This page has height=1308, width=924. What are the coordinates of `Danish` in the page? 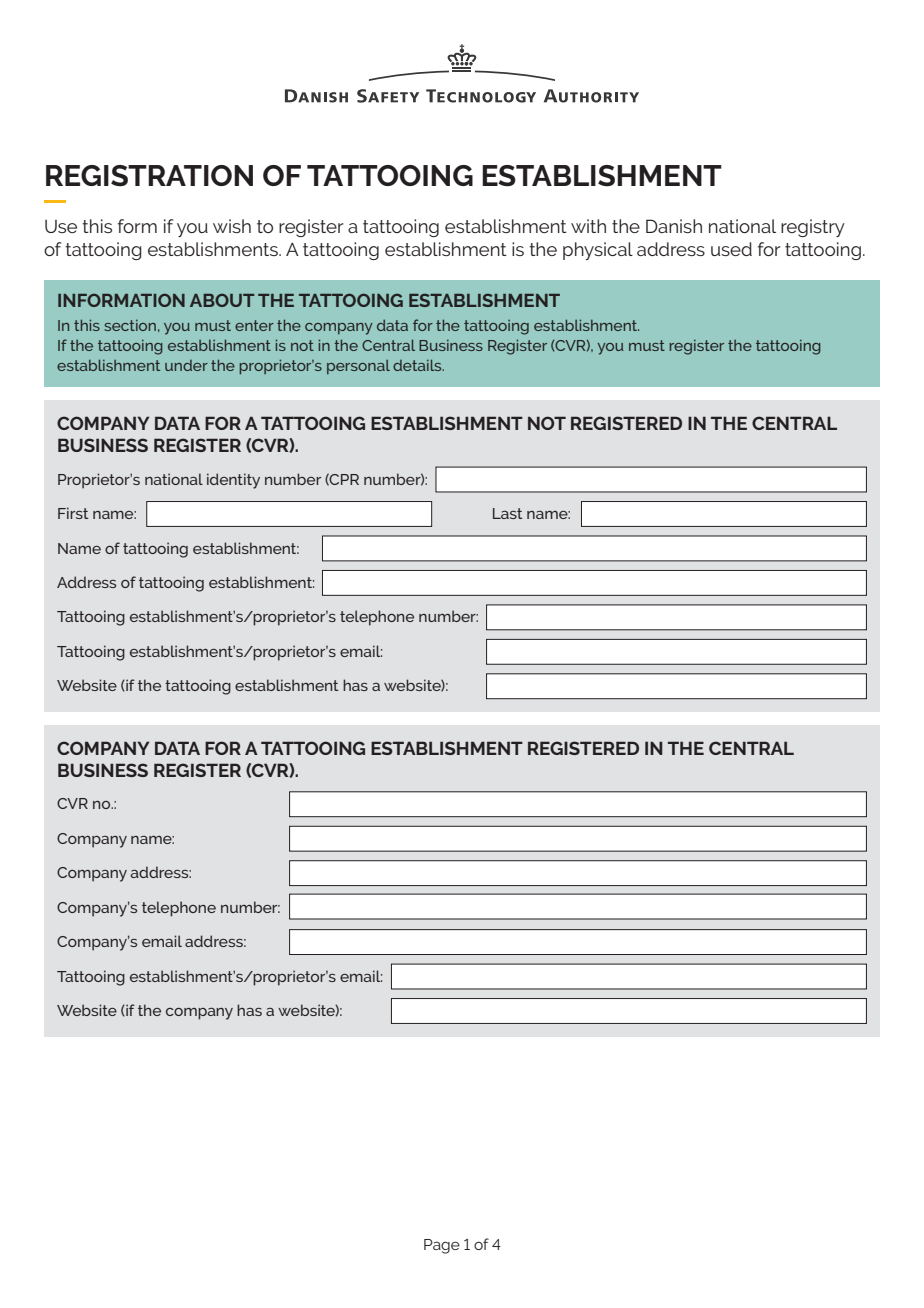 It's located at (674, 226).
